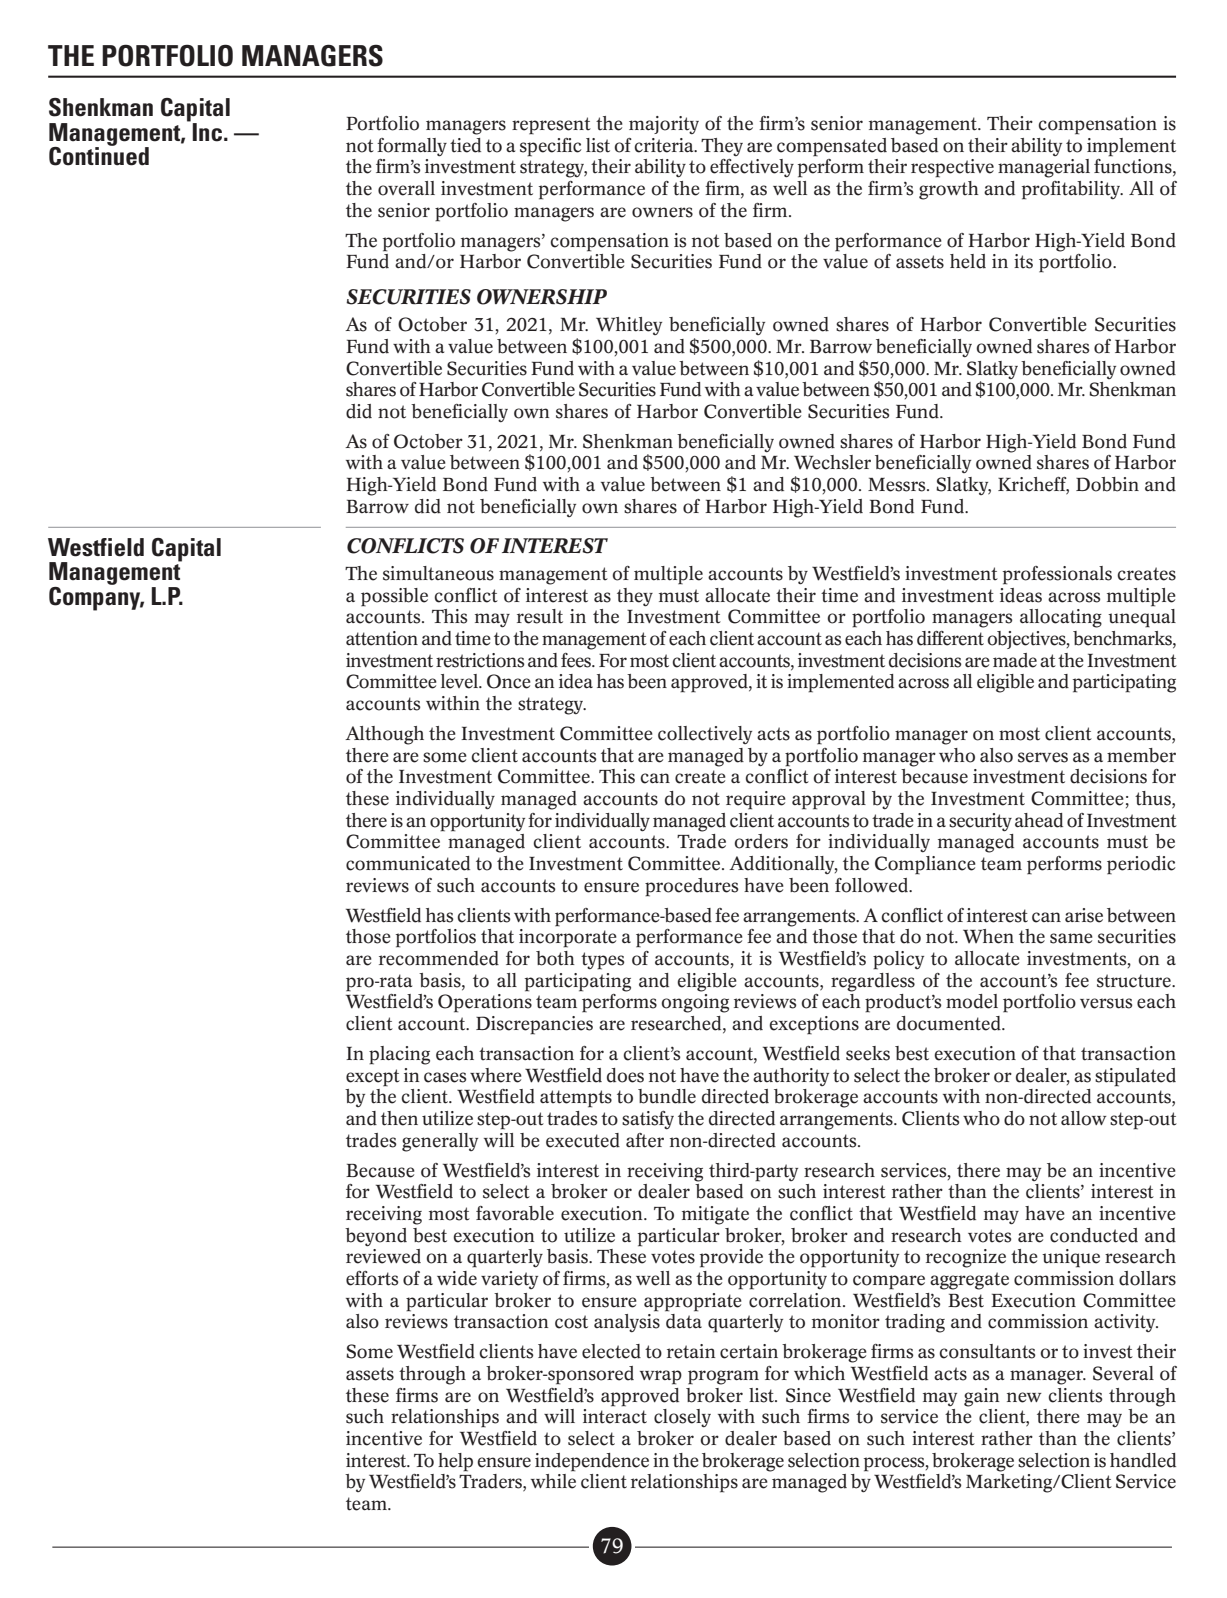  What do you see at coordinates (1107, 484) in the image?
I see `Dobbin` at bounding box center [1107, 484].
